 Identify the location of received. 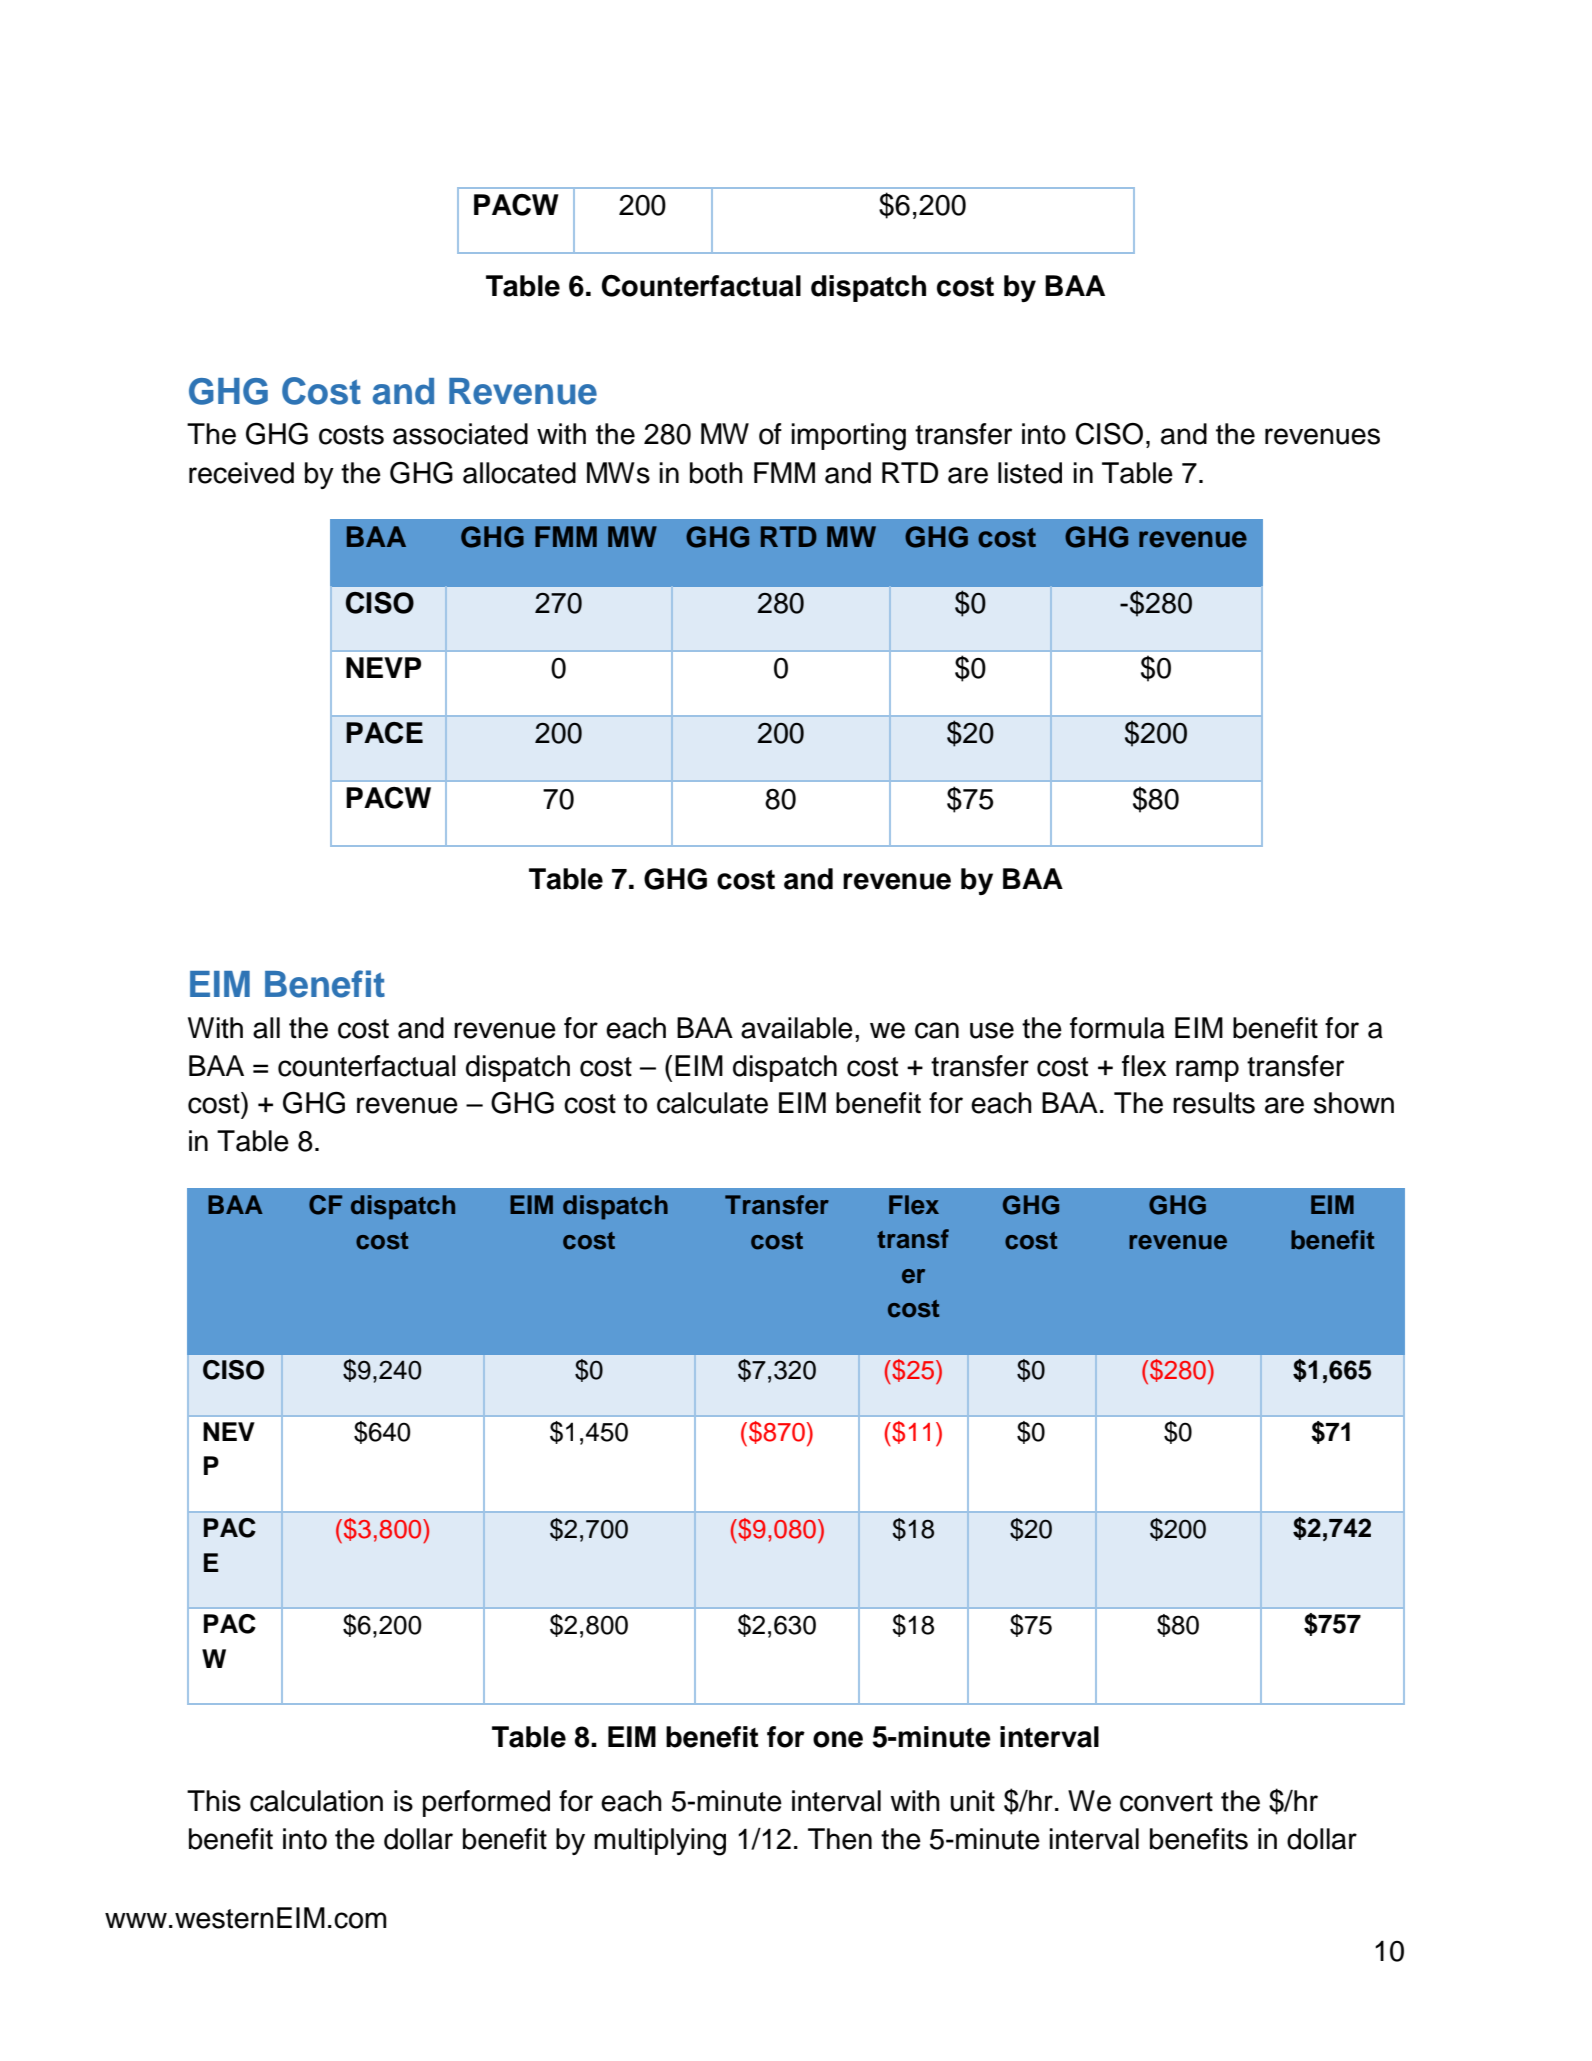
(241, 473).
